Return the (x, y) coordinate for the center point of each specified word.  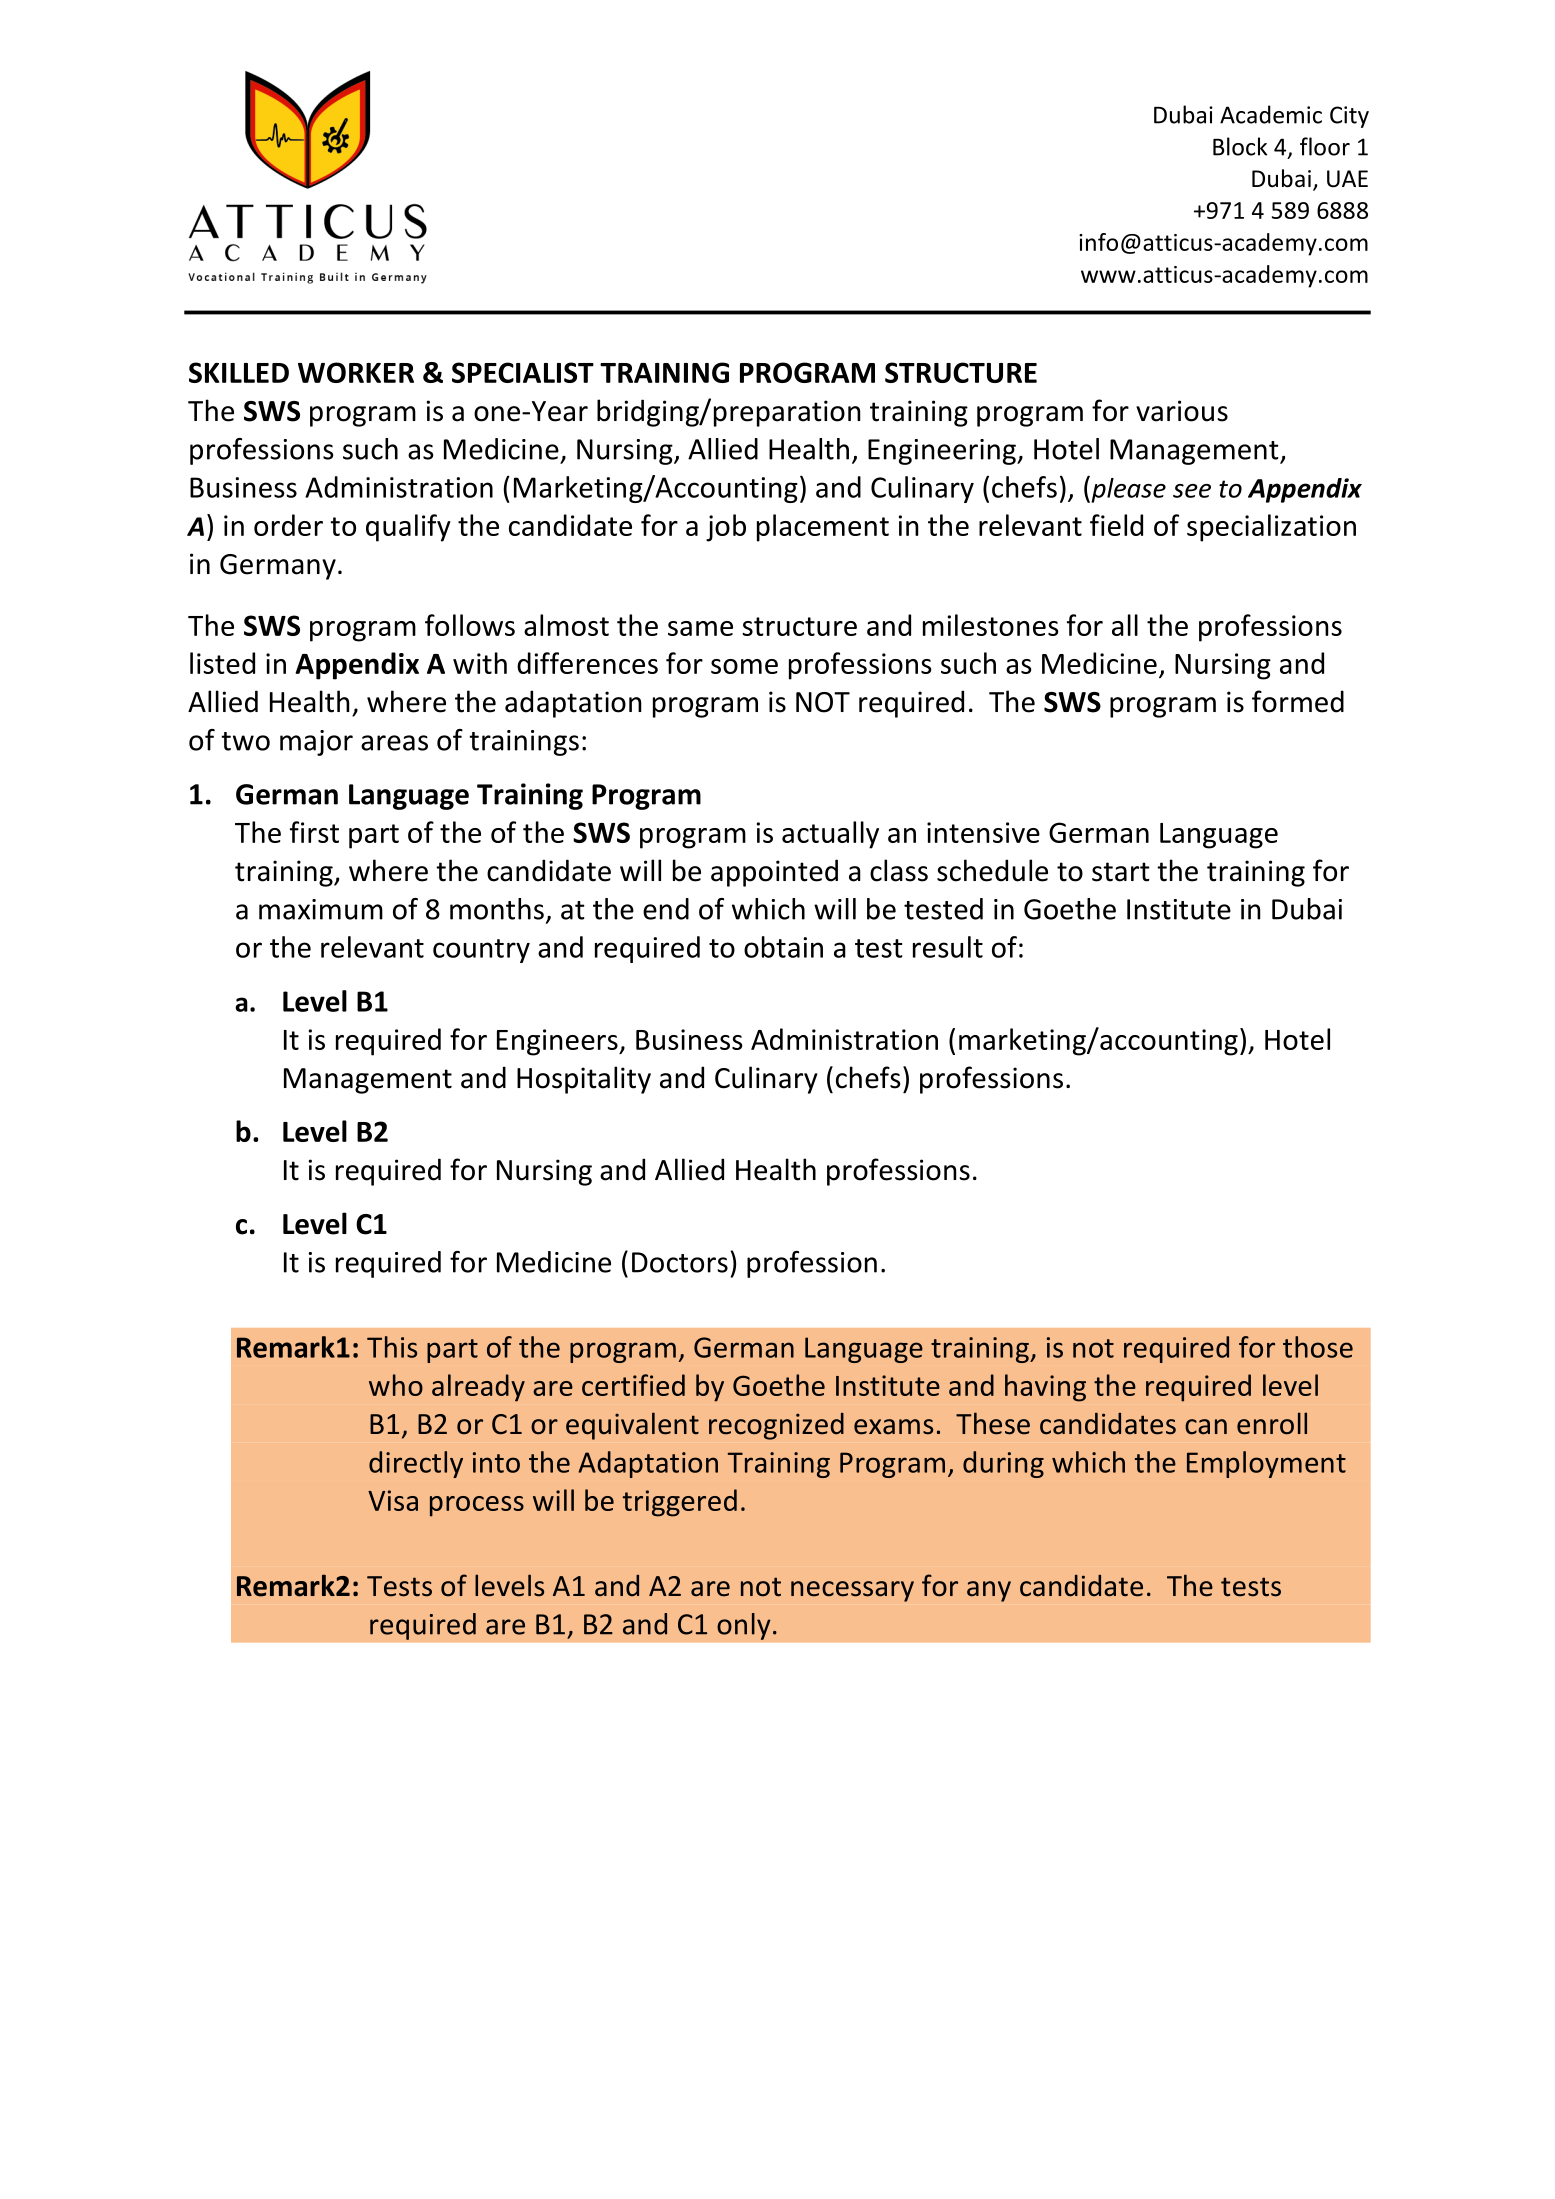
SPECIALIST (523, 372)
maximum (321, 909)
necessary (852, 1591)
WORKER (356, 372)
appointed (774, 873)
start (1121, 872)
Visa (393, 1500)
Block (1240, 146)
